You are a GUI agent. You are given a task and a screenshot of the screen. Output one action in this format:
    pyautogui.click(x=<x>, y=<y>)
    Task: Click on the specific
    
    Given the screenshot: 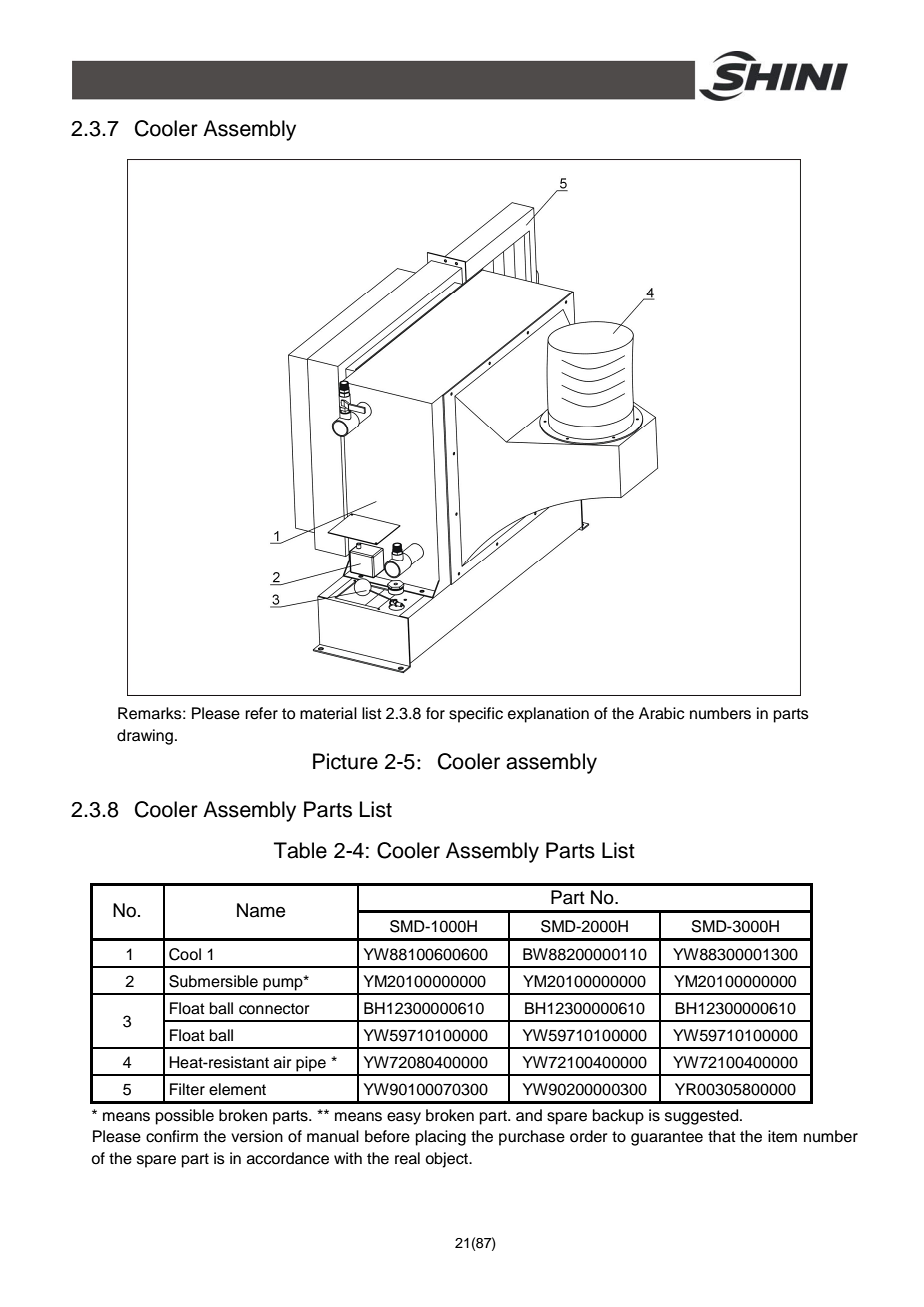 What is the action you would take?
    pyautogui.click(x=476, y=715)
